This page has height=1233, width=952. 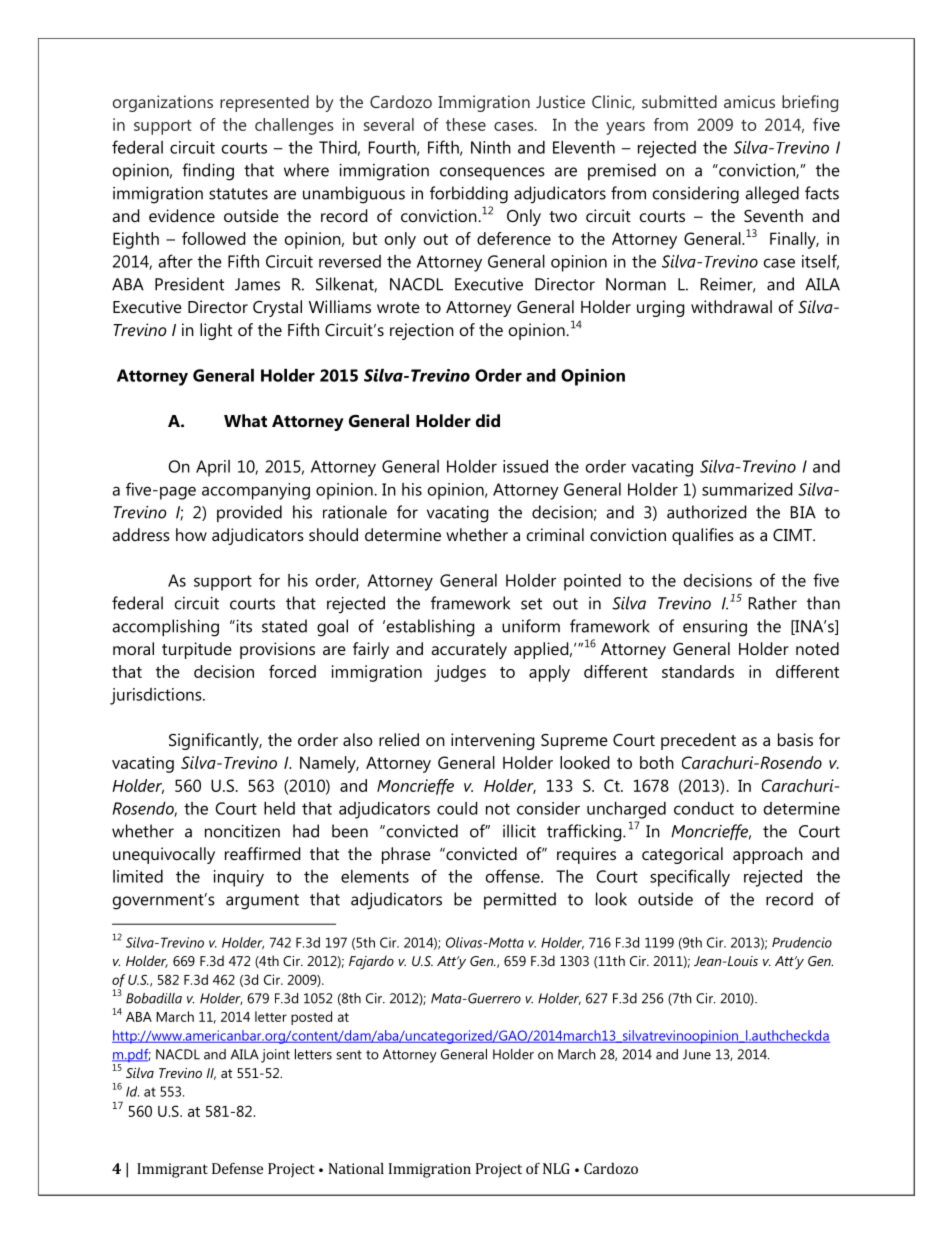 I want to click on accurately, so click(x=469, y=650).
